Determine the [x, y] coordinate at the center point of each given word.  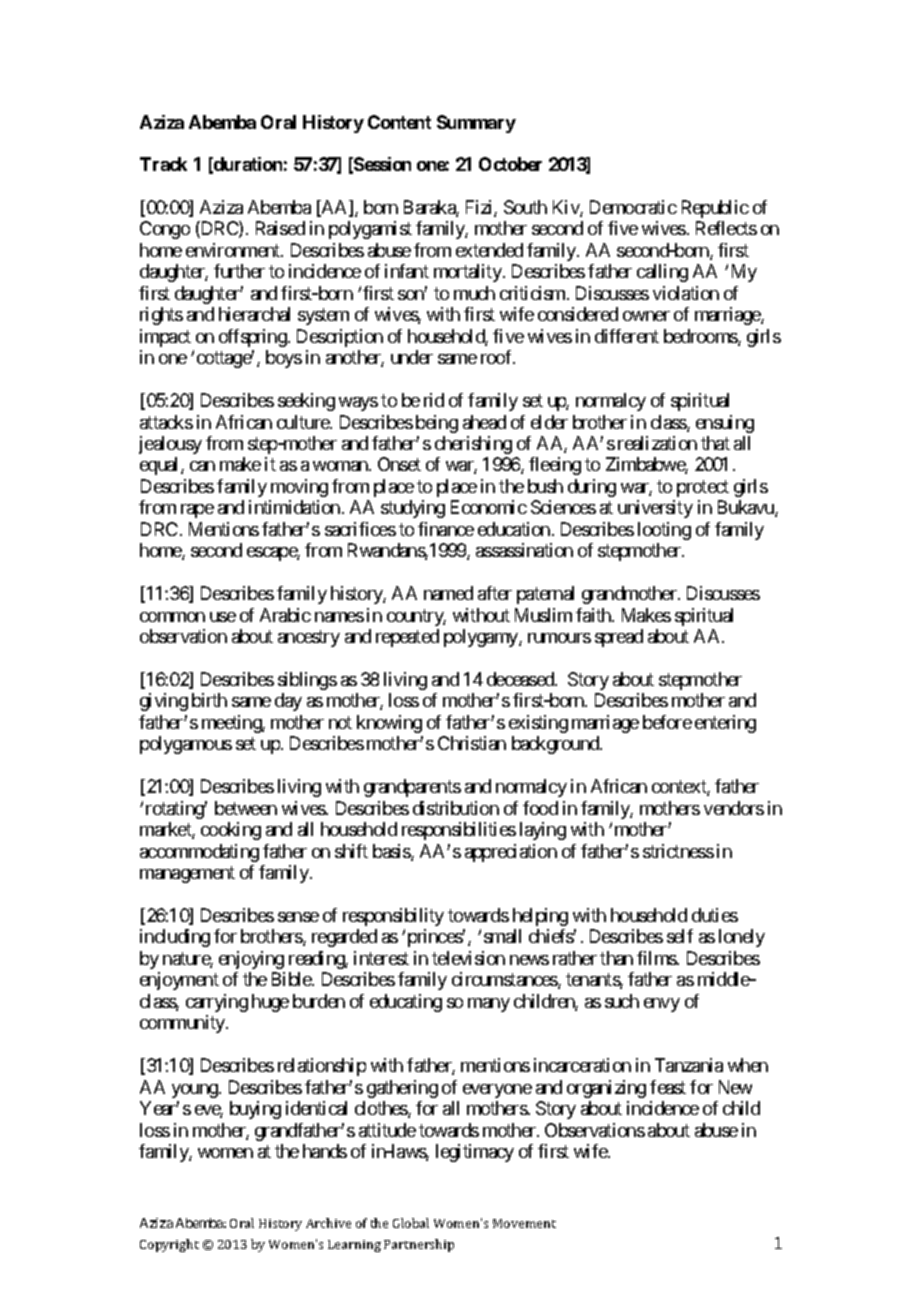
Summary [476, 124]
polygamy [482, 638]
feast [668, 1087]
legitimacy [475, 1153]
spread [619, 638]
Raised [280, 228]
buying [255, 1110]
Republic [715, 209]
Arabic [285, 615]
